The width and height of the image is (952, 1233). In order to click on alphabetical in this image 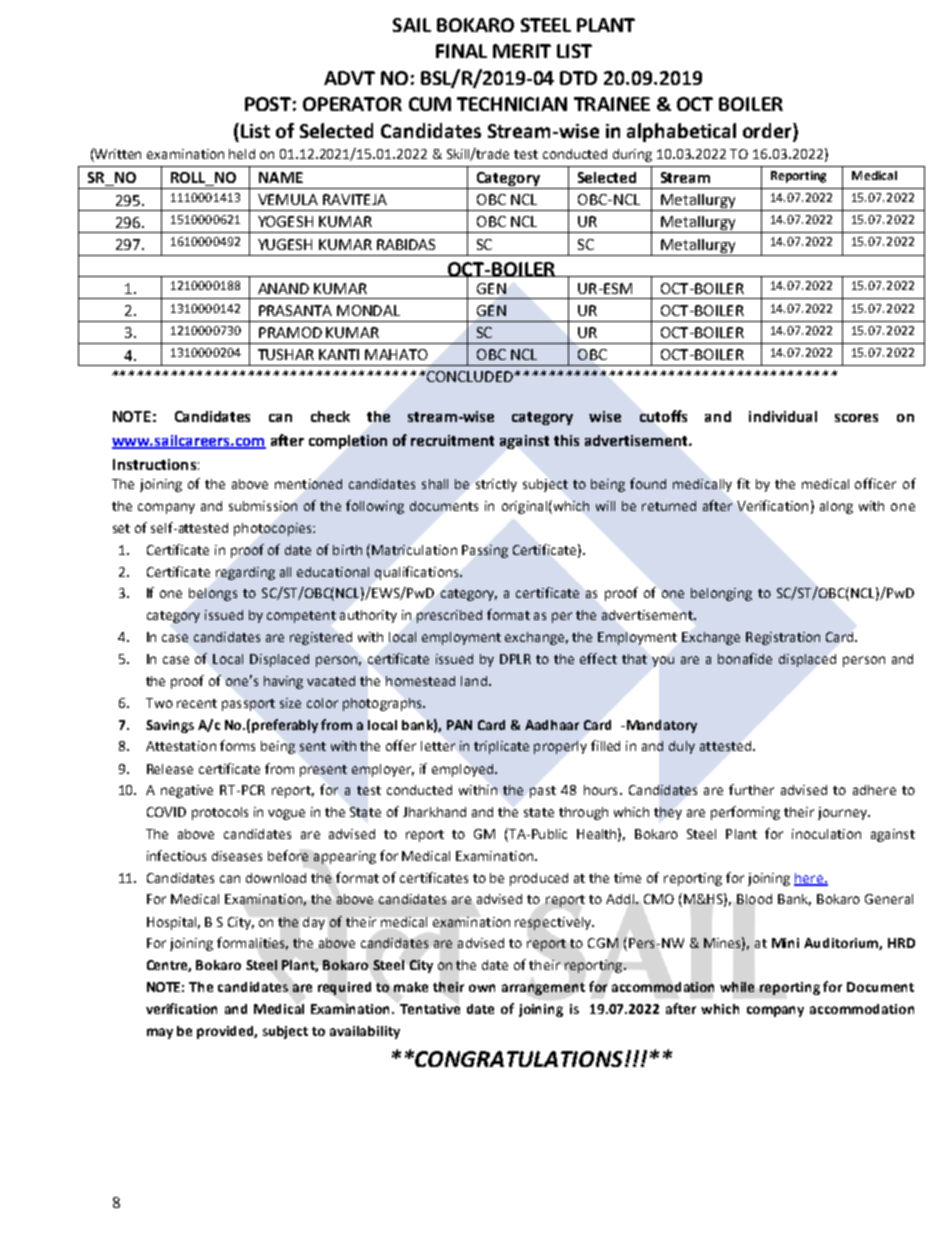, I will do `click(681, 132)`.
